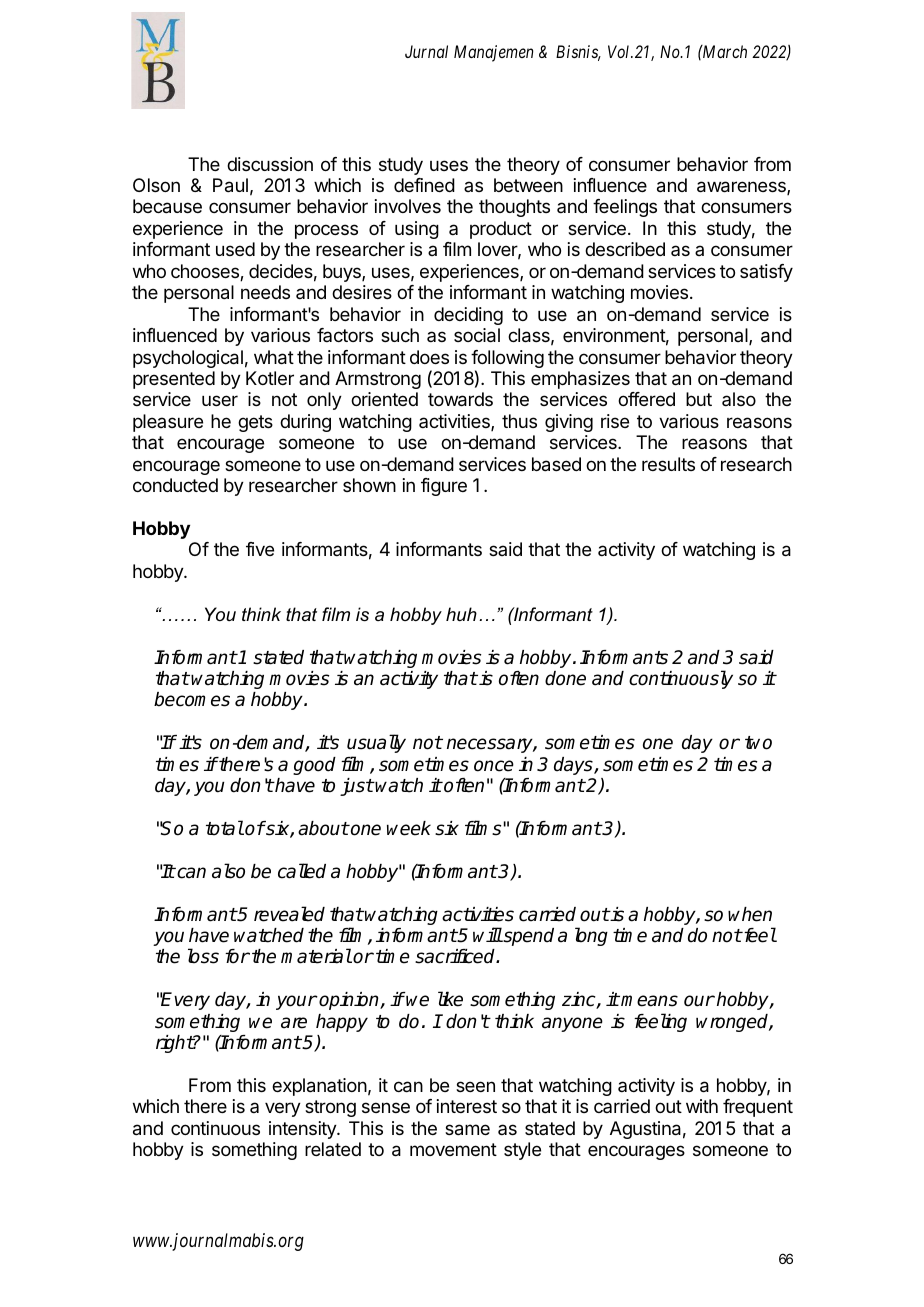 This screenshot has width=924, height=1307. Describe the element at coordinates (591, 936) in the screenshot. I see `long` at that location.
